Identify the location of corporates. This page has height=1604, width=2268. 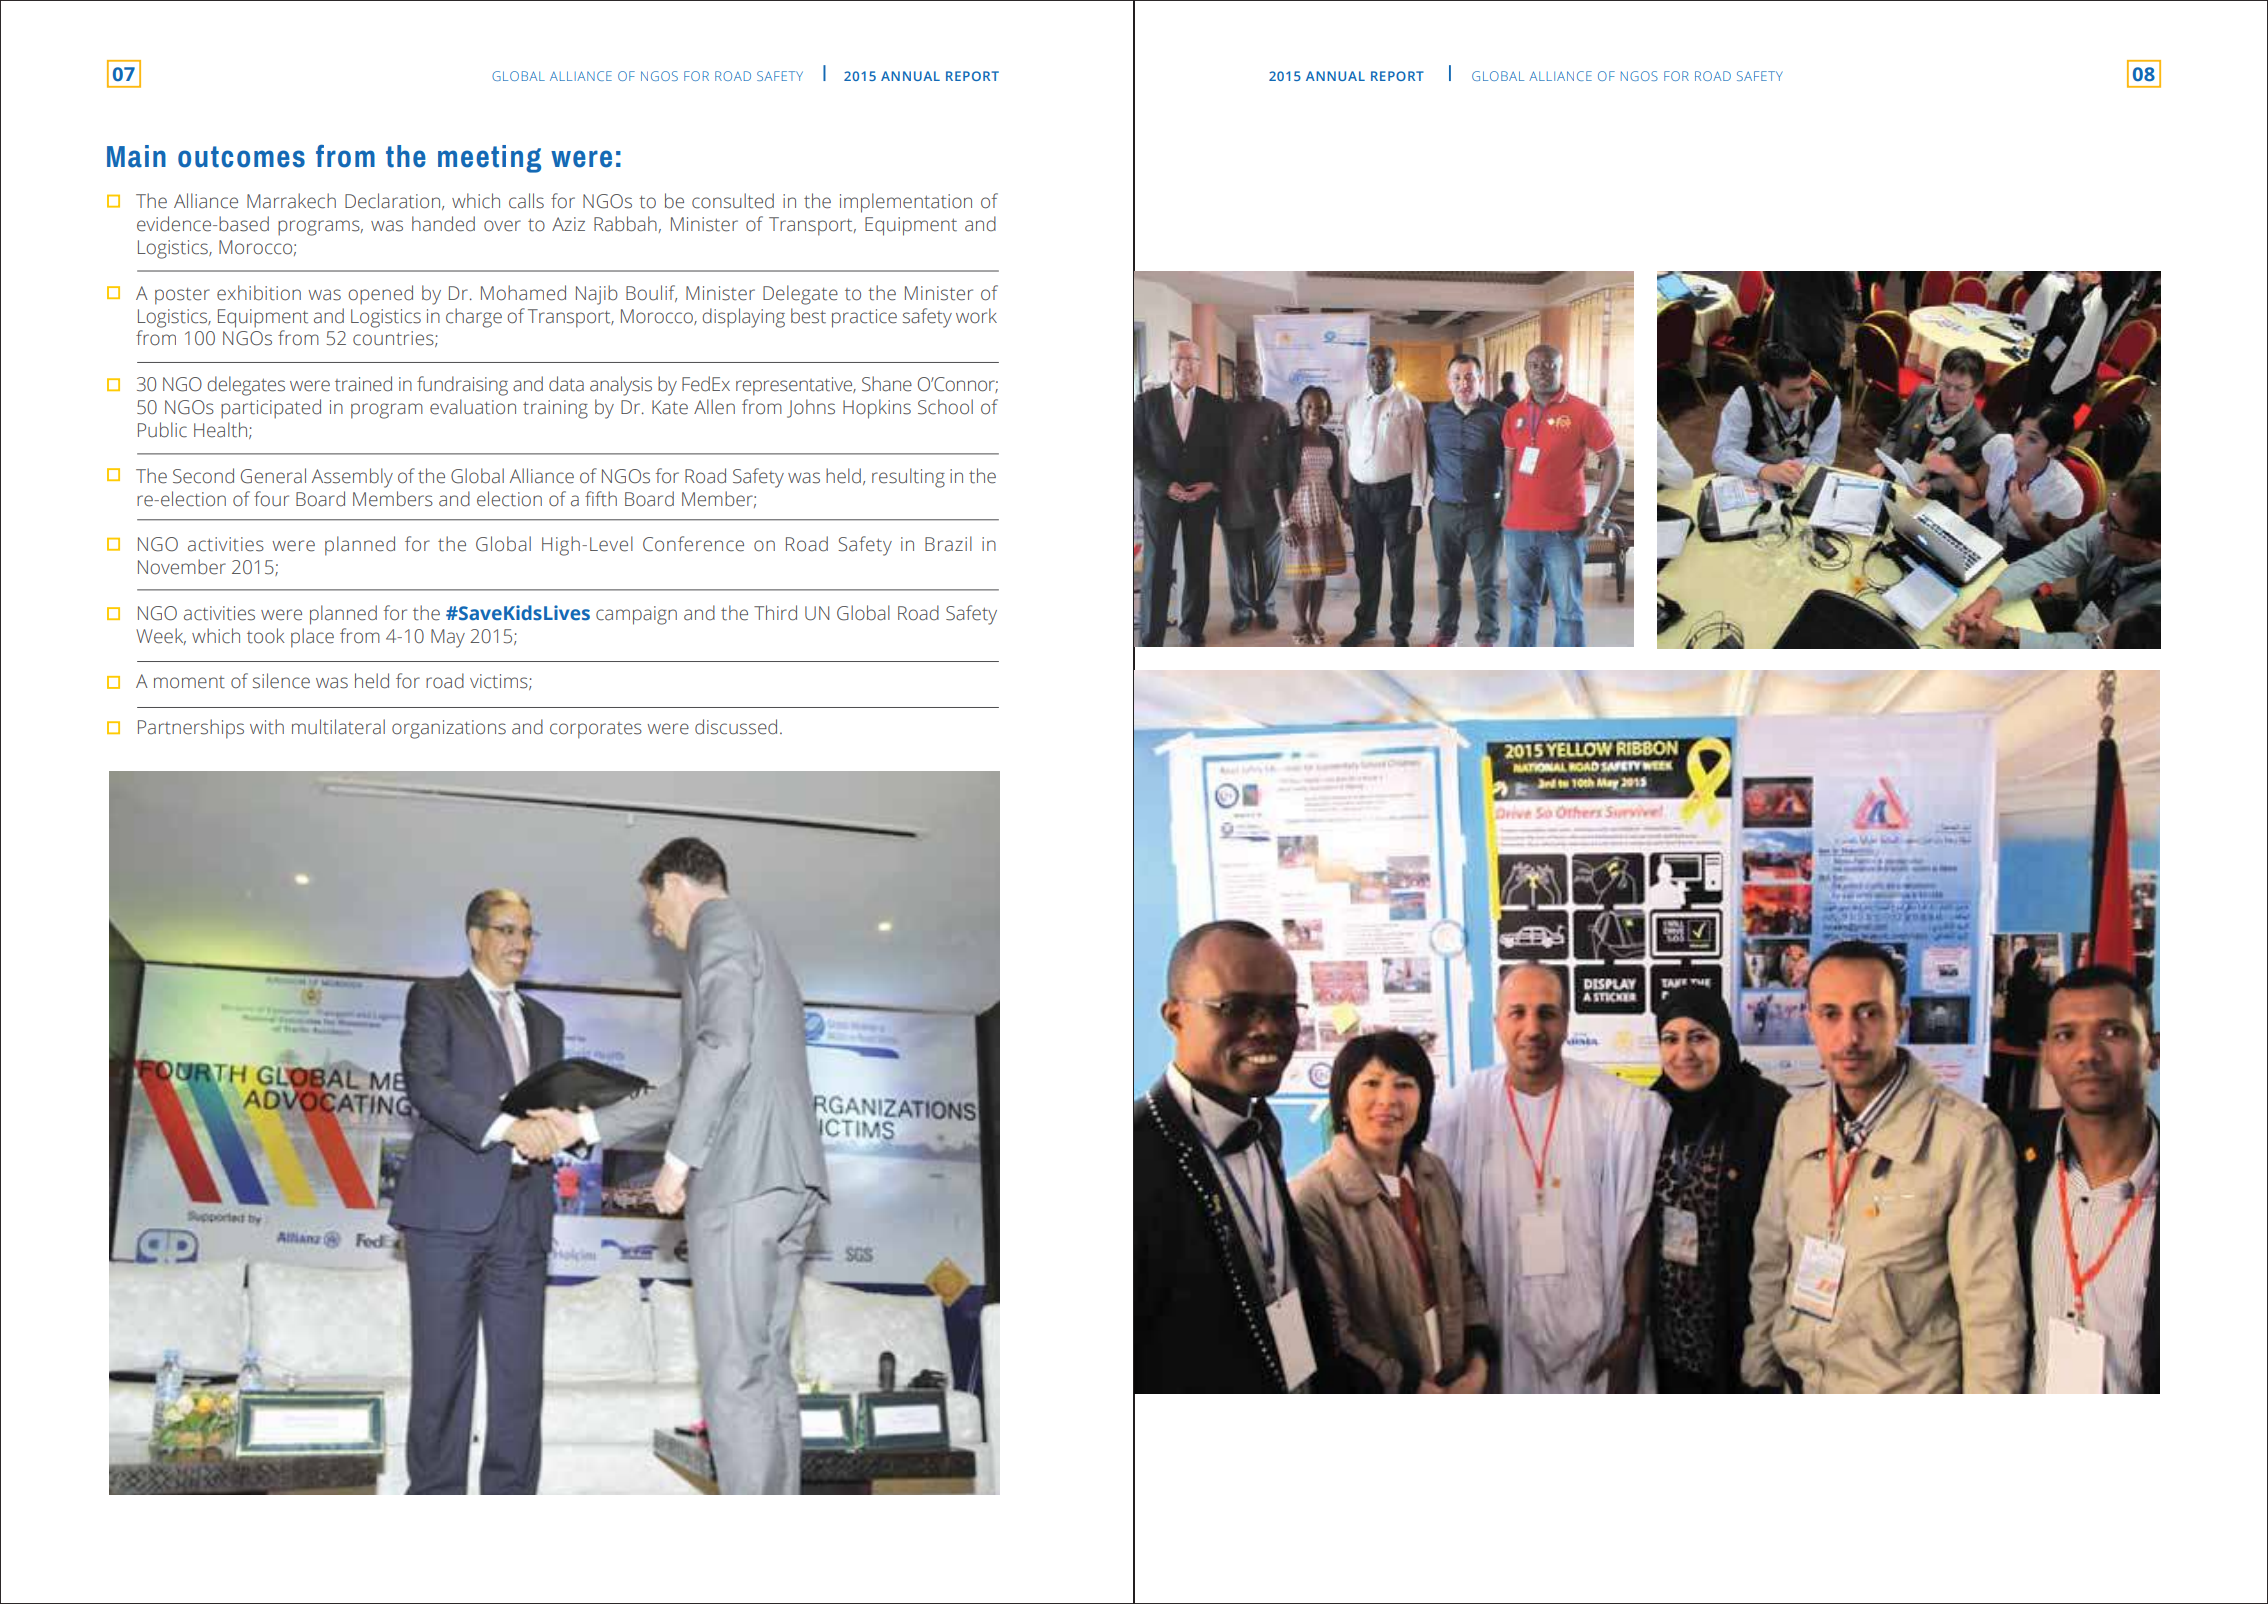
(596, 730).
